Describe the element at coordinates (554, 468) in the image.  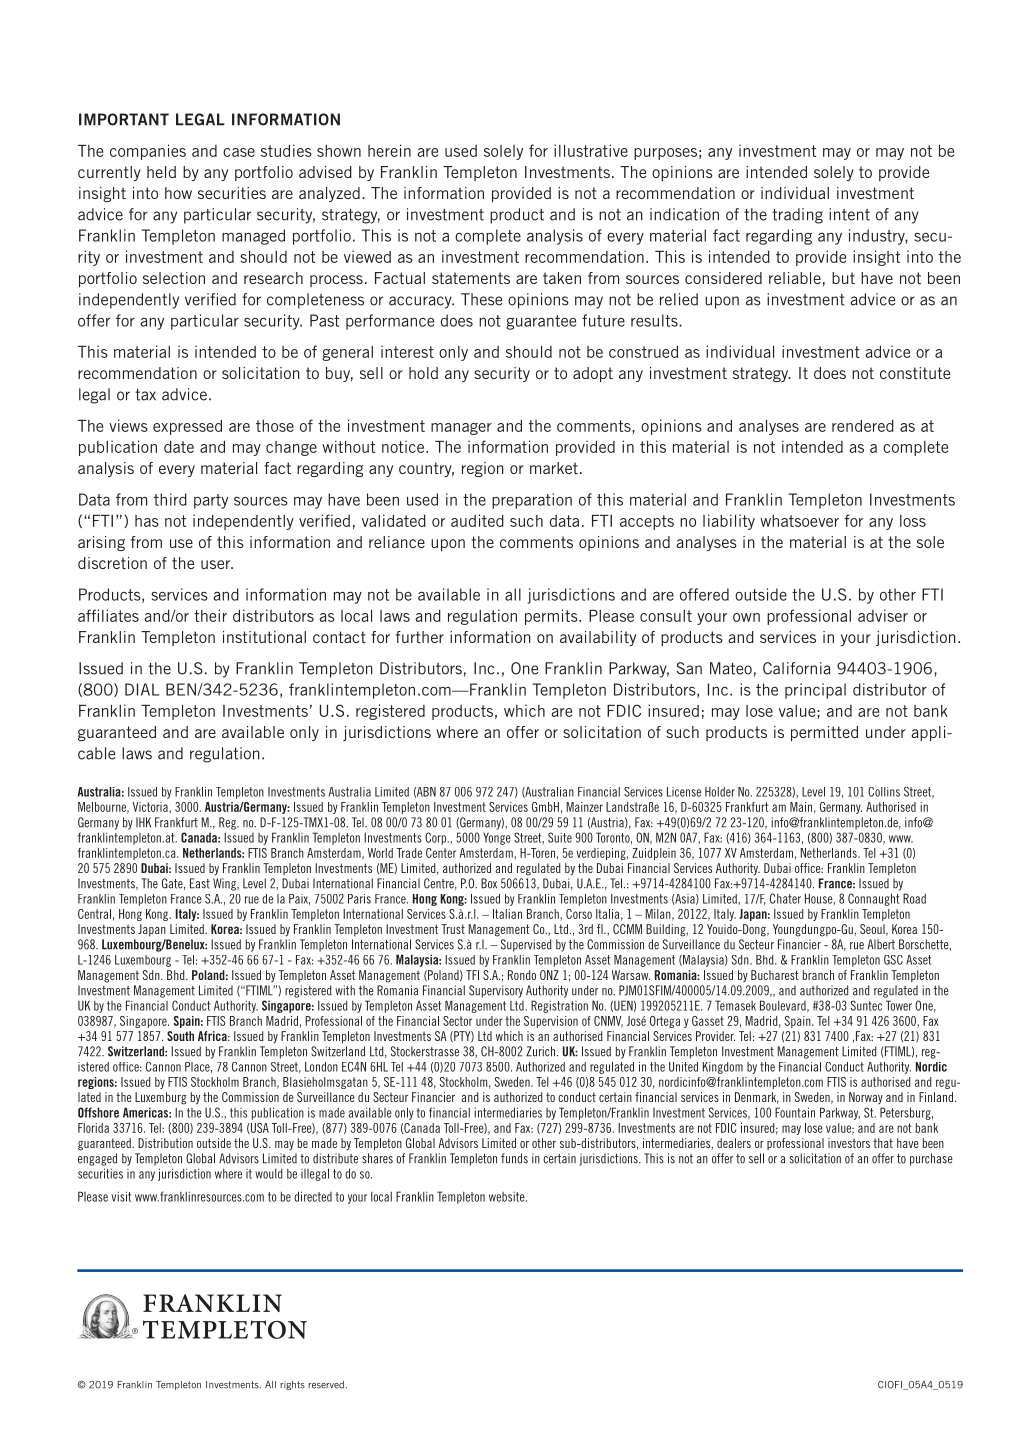
I see `market` at that location.
